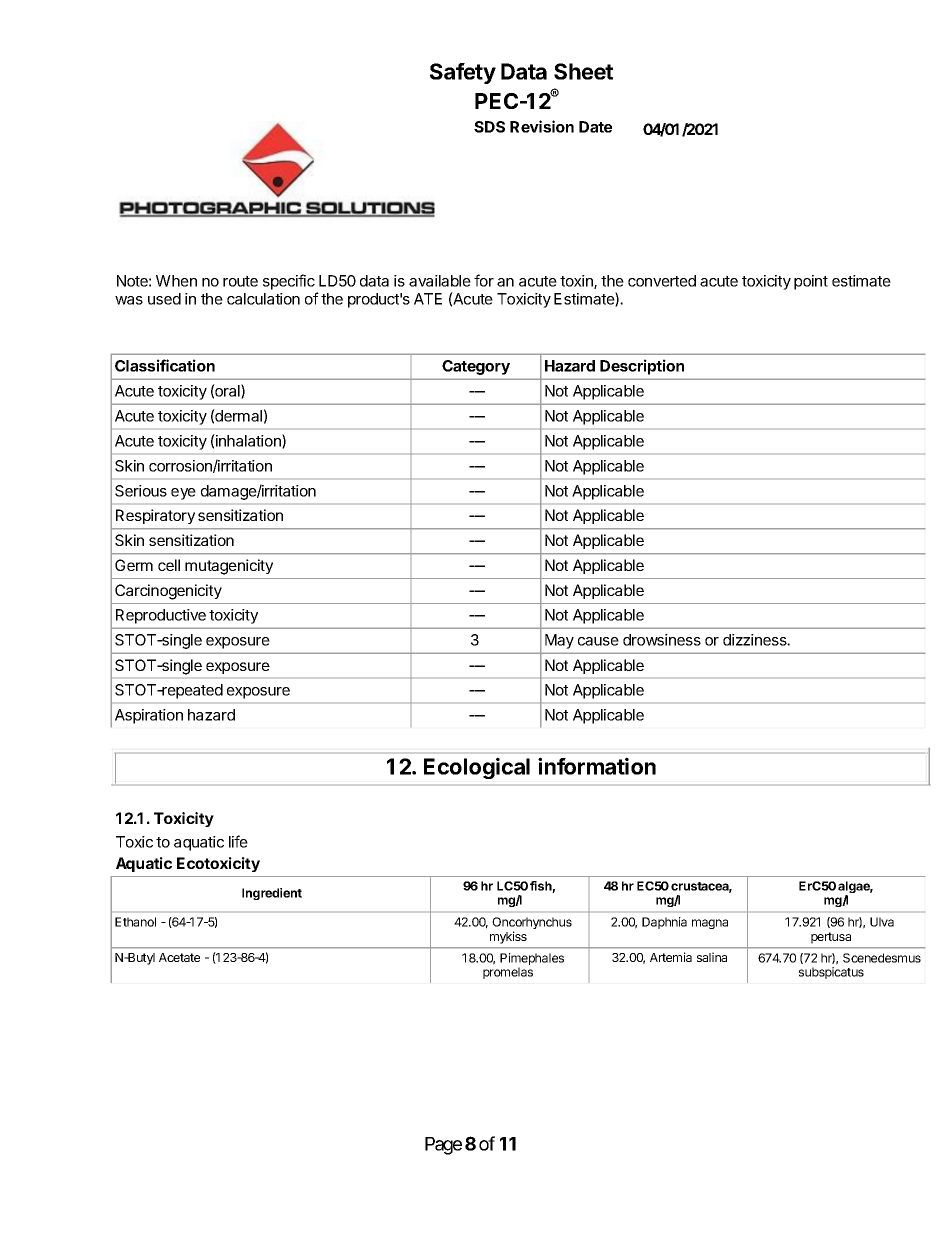 The image size is (952, 1233). Describe the element at coordinates (595, 127) in the page. I see `Date` at that location.
